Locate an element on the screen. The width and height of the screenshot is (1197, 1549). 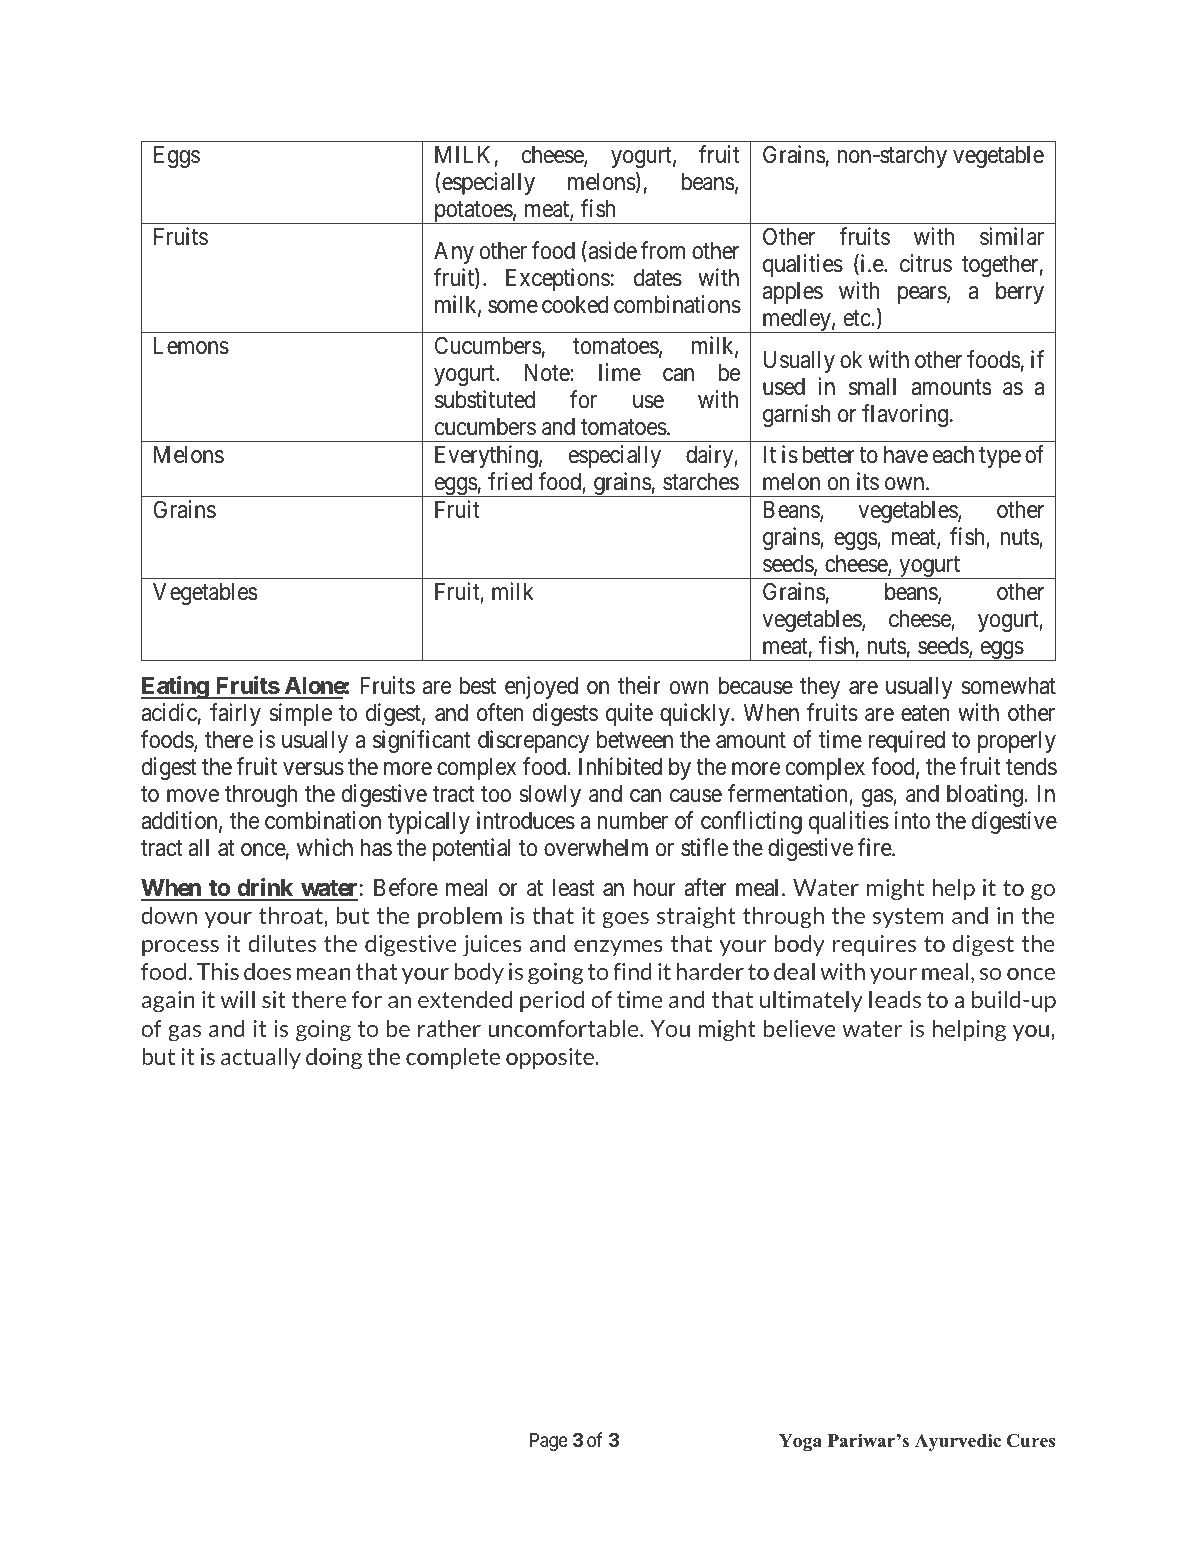
fried is located at coordinates (510, 481).
